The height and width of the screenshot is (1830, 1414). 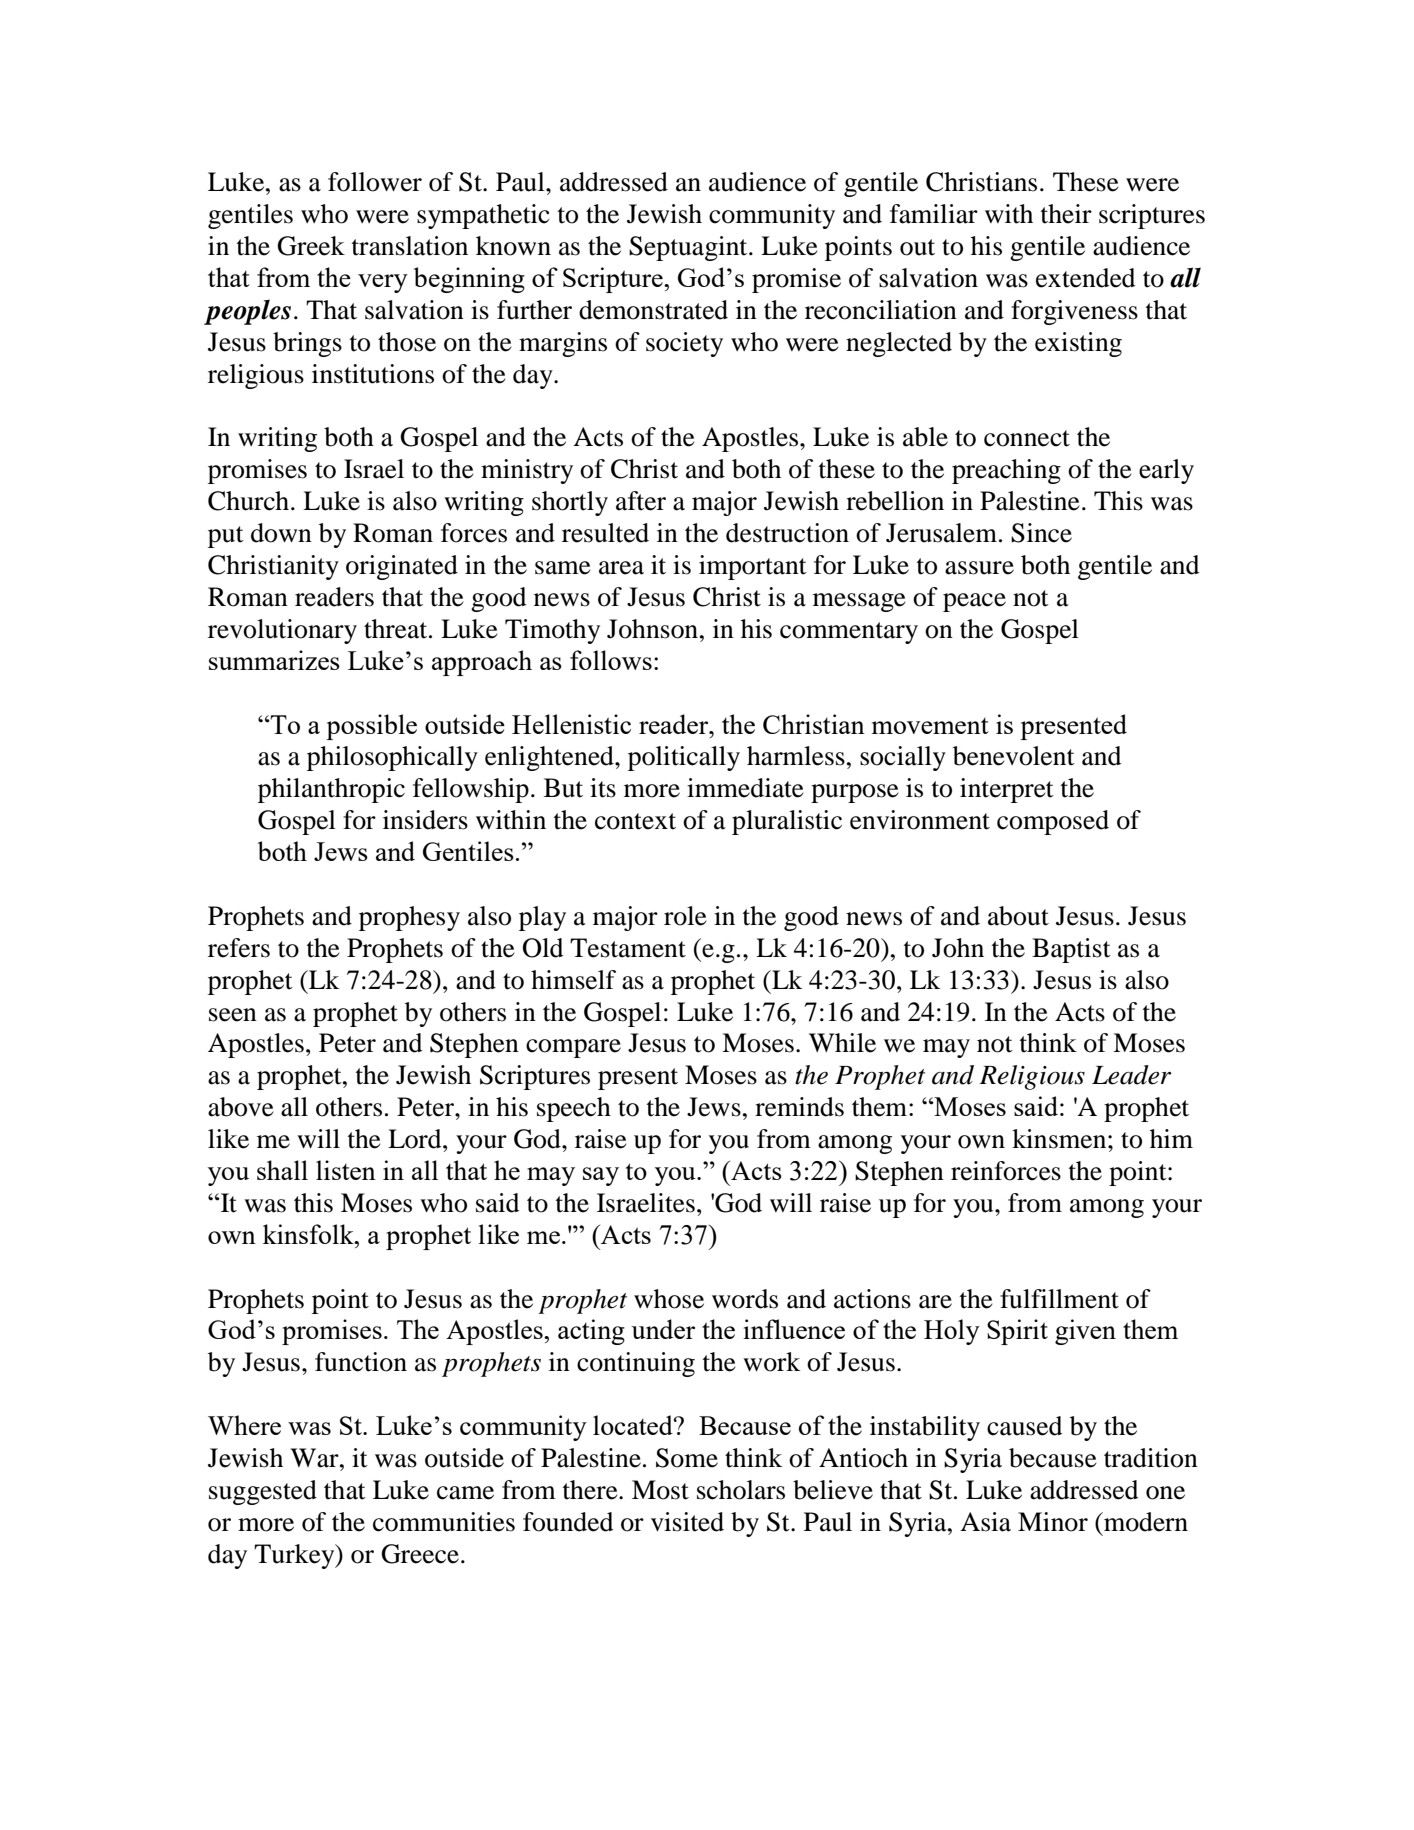 What do you see at coordinates (281, 533) in the screenshot?
I see `down` at bounding box center [281, 533].
